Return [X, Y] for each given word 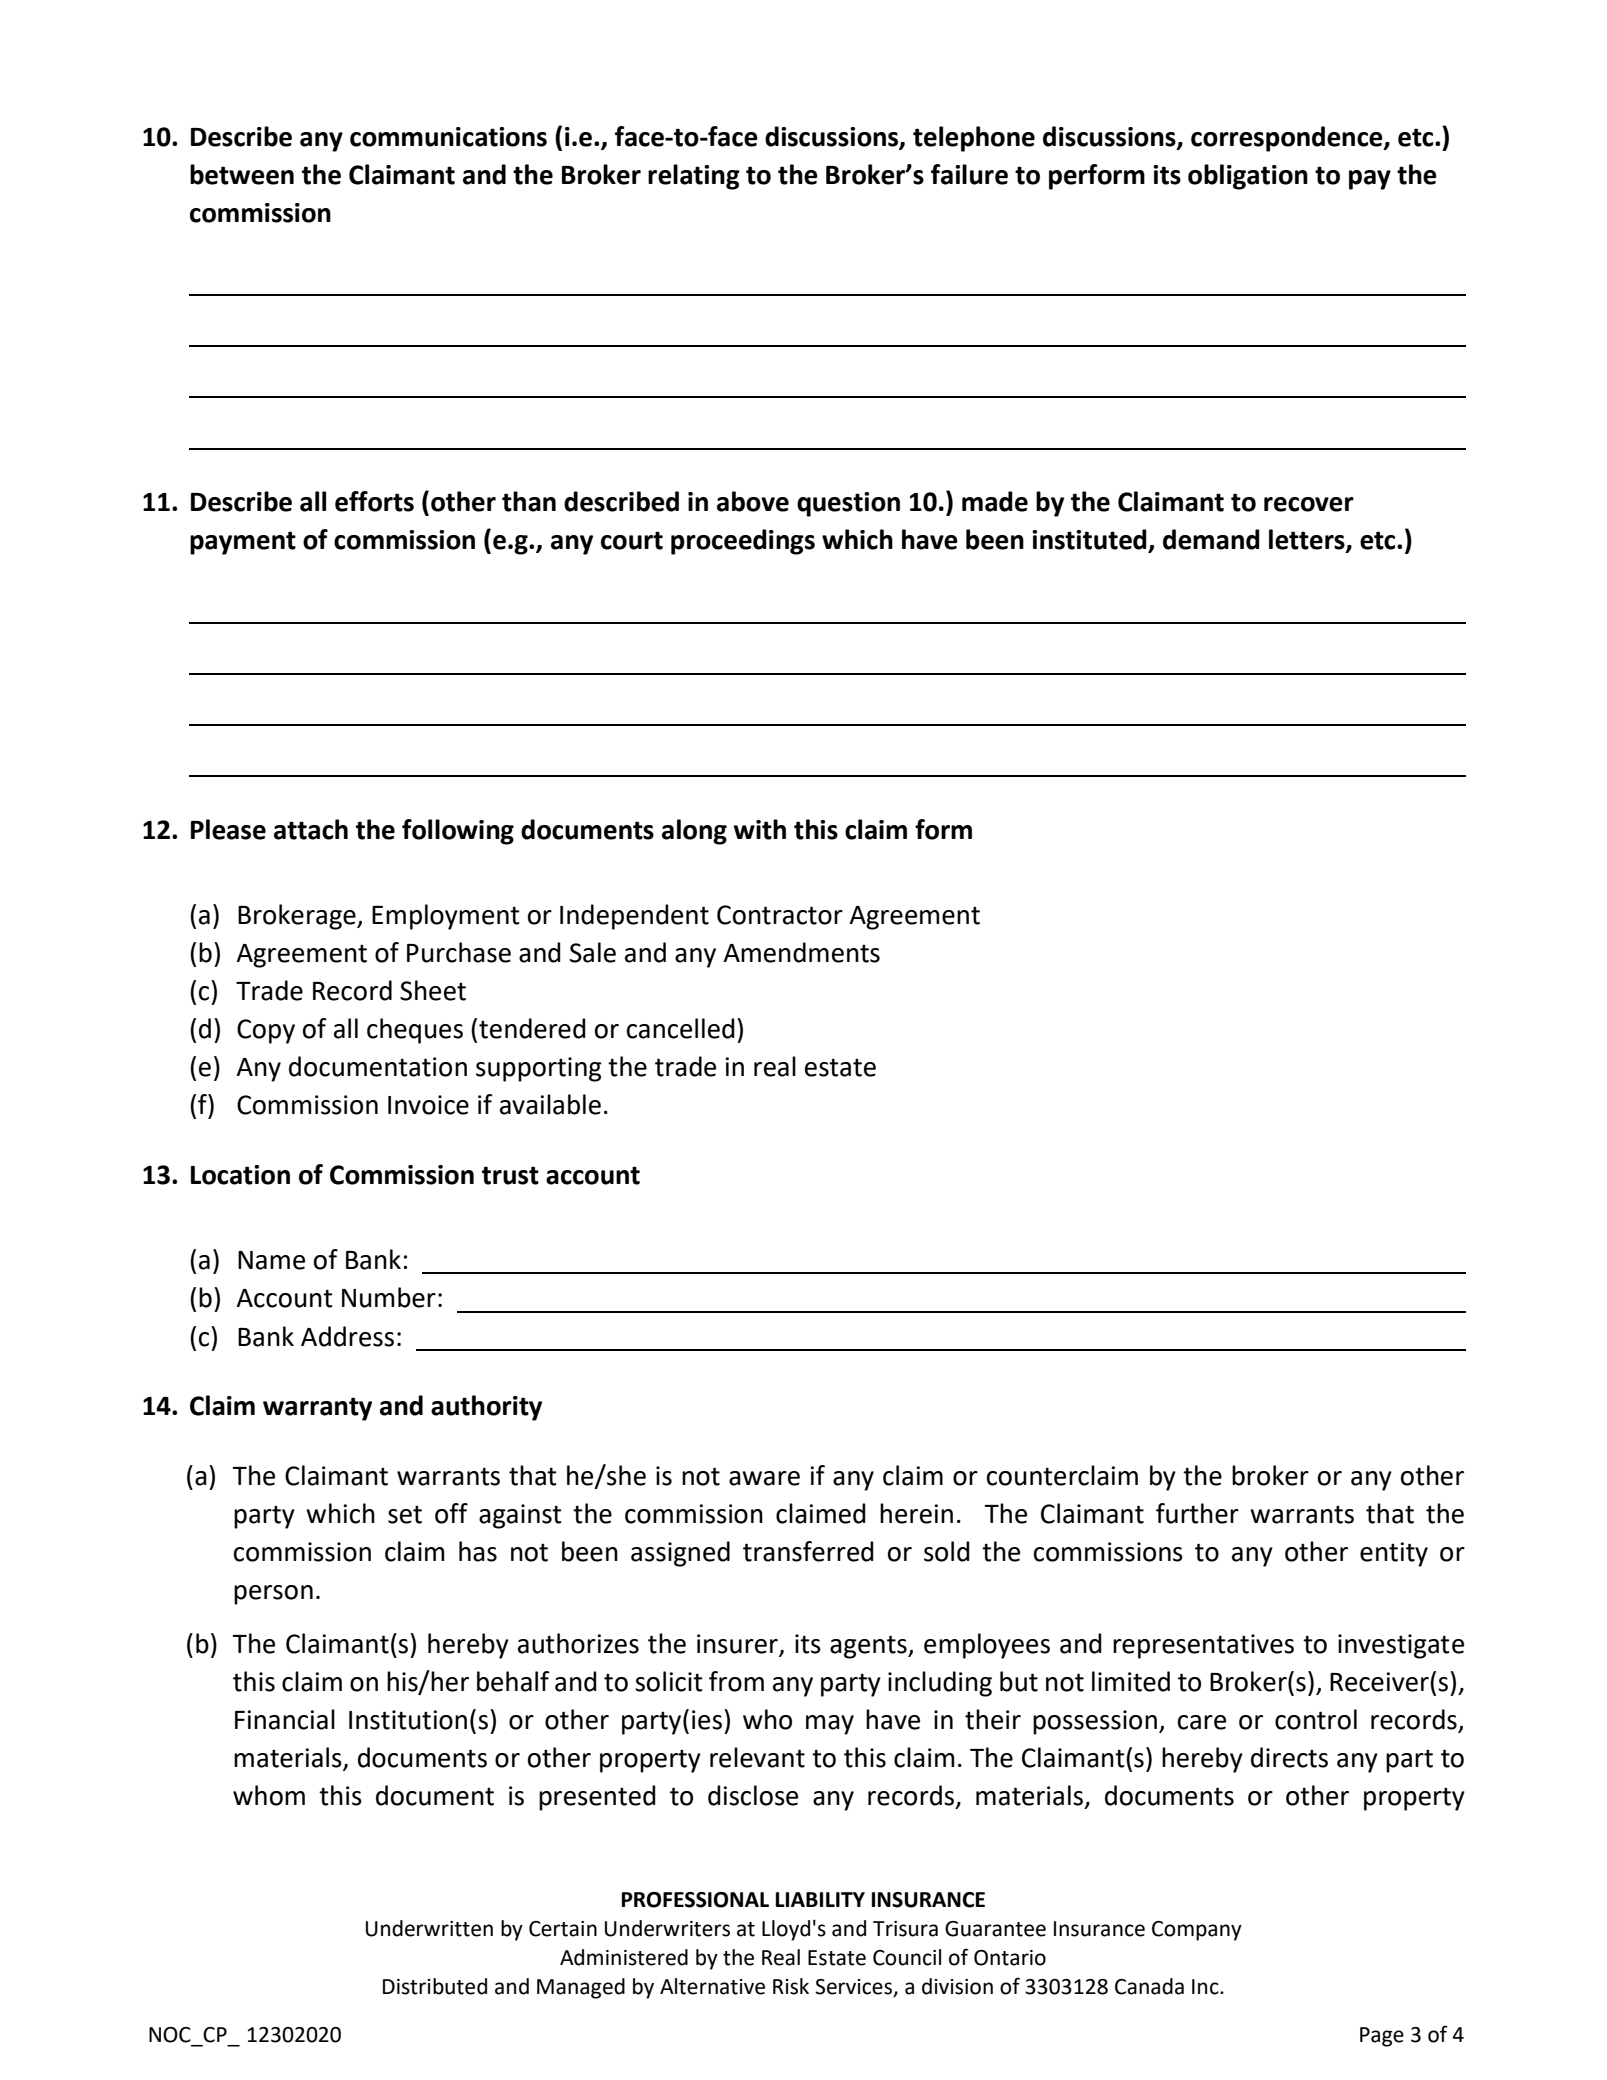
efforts [374, 501]
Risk [791, 1986]
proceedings [743, 542]
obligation [1248, 177]
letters [1308, 540]
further [1197, 1513]
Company [1197, 1931]
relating [694, 177]
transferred [808, 1551]
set [405, 1514]
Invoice [428, 1105]
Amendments [801, 952]
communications [448, 137]
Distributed [435, 1986]
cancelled [681, 1028]
